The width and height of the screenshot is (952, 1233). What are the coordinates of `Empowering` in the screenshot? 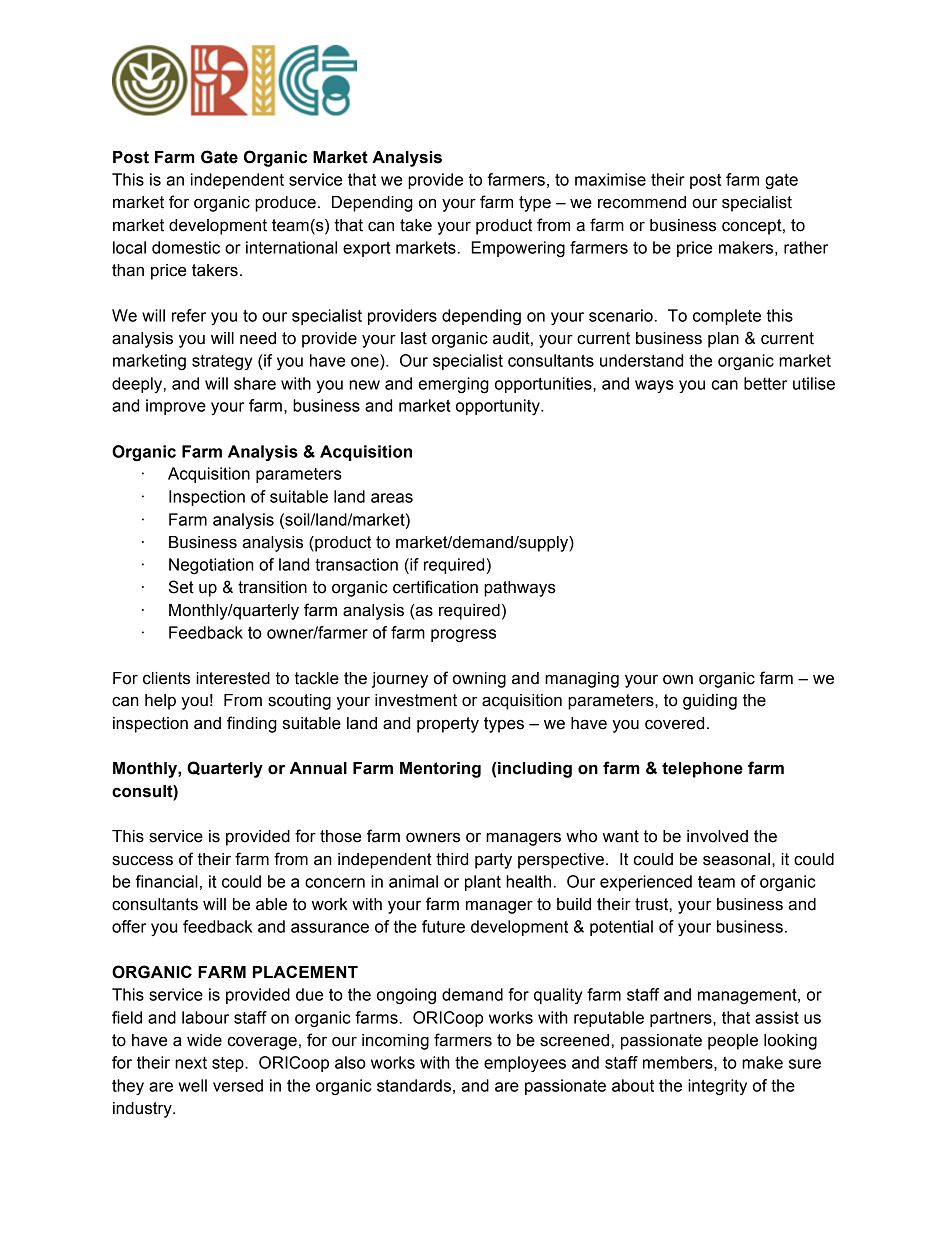 It's located at (518, 249).
